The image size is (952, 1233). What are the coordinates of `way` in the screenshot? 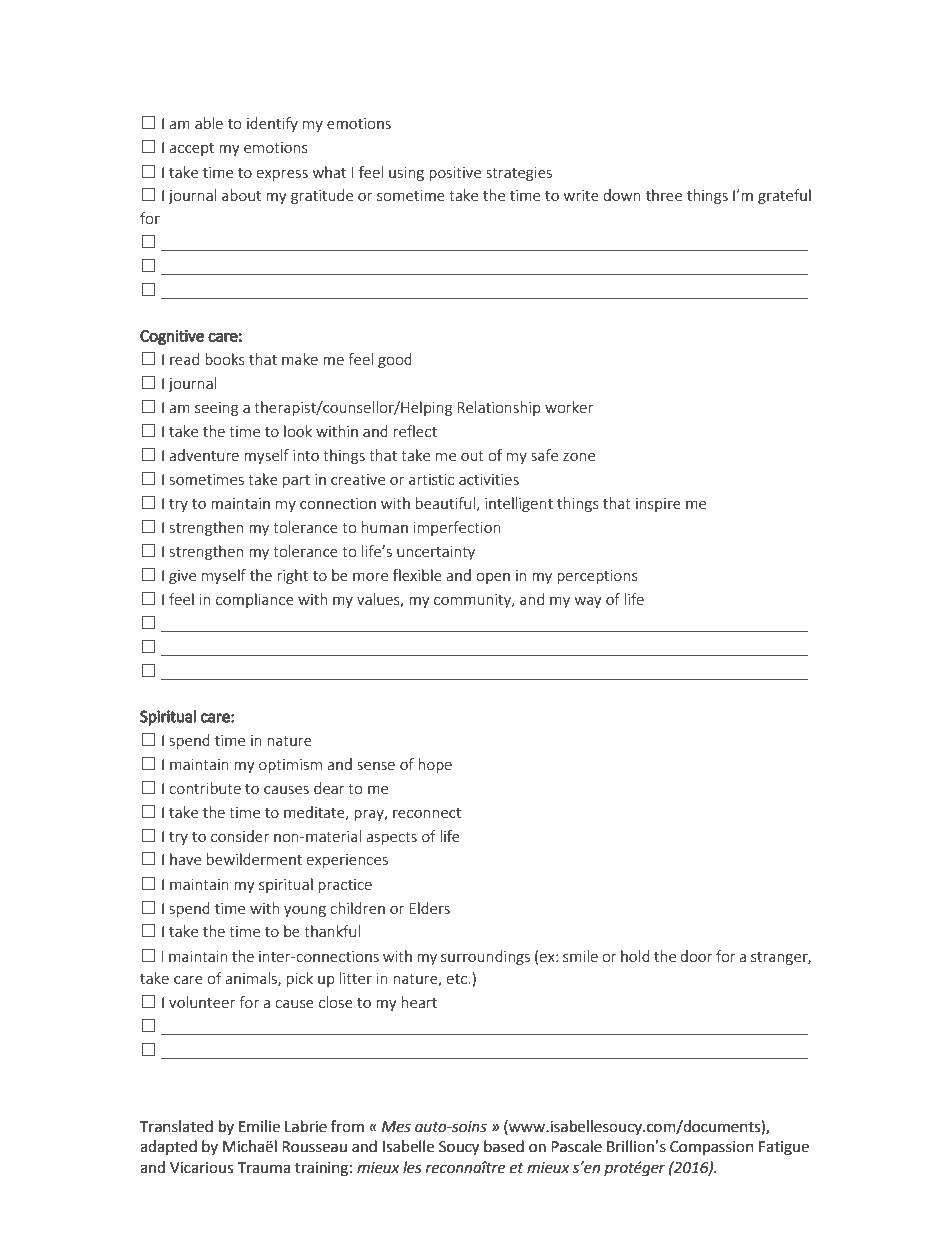 It's located at (588, 602).
